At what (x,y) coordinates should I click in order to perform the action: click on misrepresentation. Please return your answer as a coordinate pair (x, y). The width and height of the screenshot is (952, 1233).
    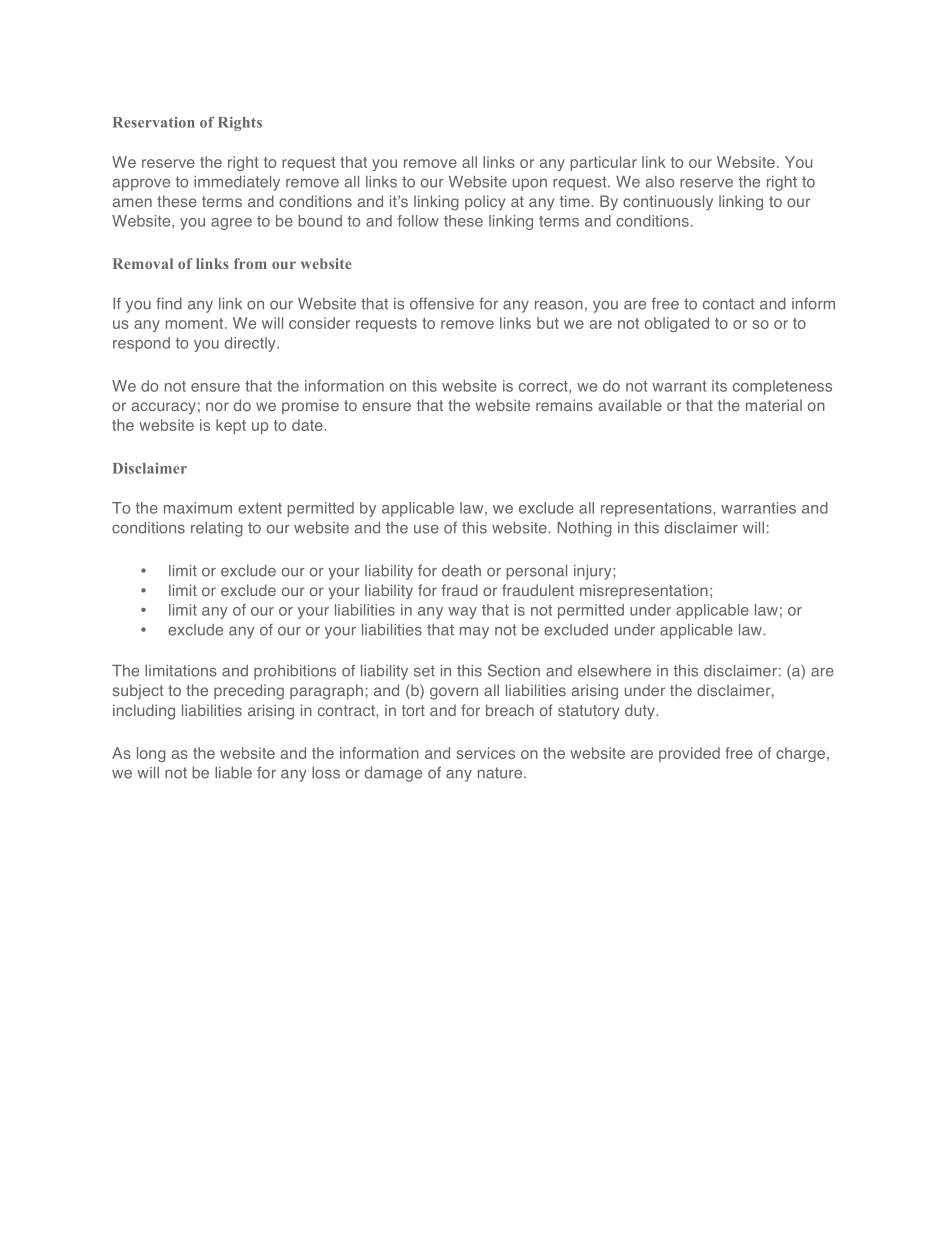
    Looking at the image, I should click on (644, 591).
